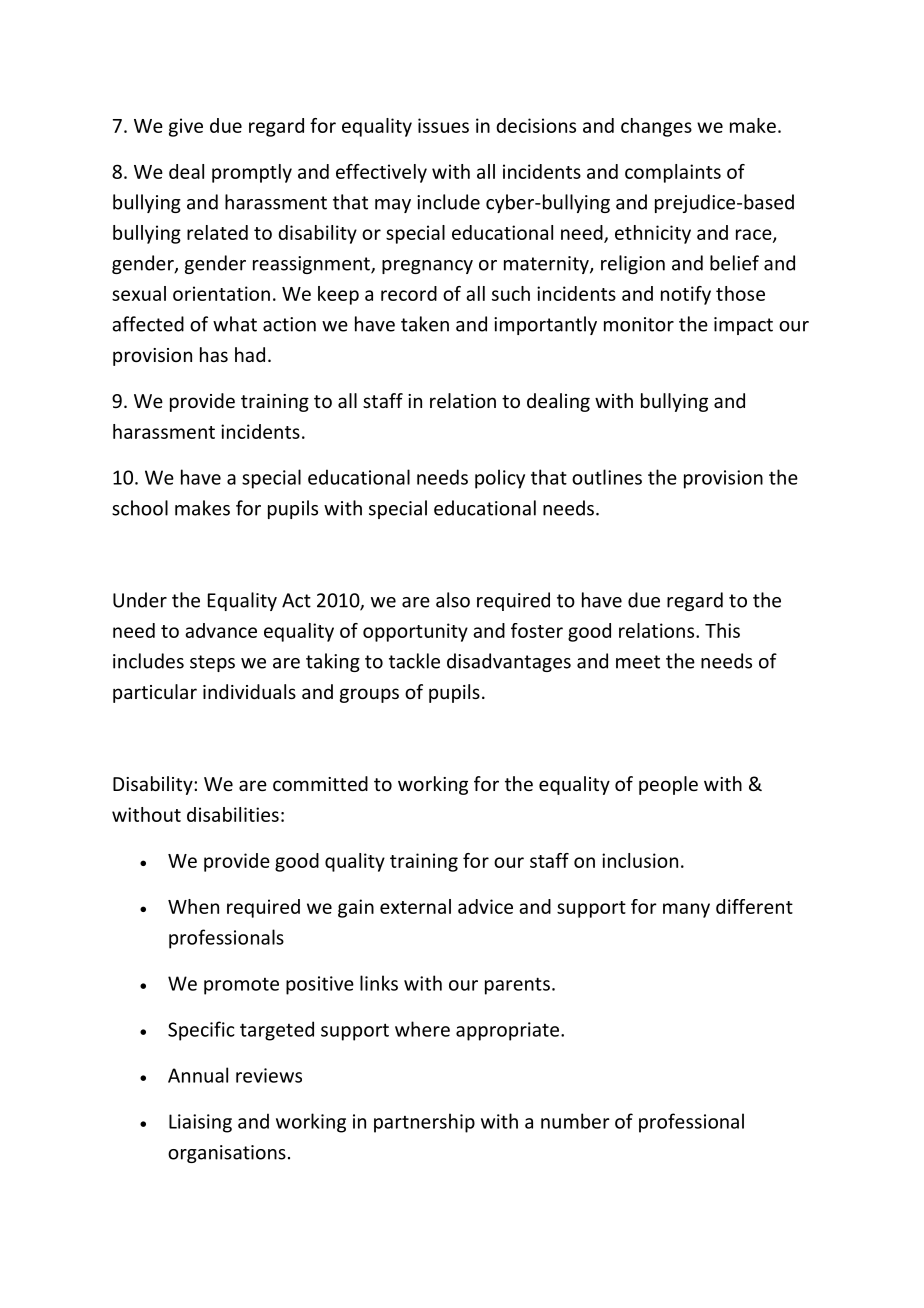 The height and width of the page is (1308, 924). I want to click on organisations, so click(227, 1154).
